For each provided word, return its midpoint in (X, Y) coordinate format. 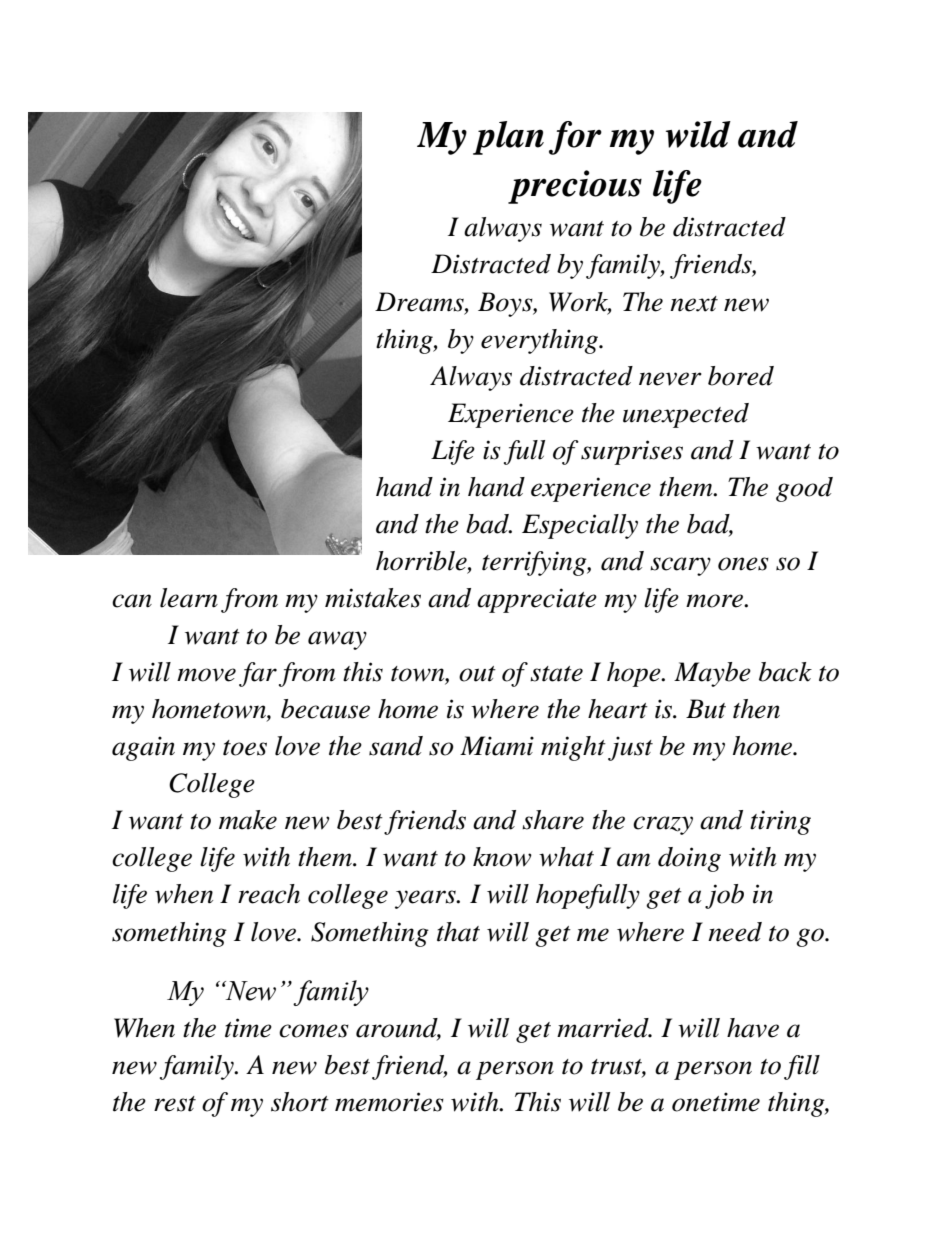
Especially (580, 526)
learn (189, 598)
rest (175, 1104)
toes (245, 748)
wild (698, 134)
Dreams (420, 302)
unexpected (686, 415)
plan (508, 138)
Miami (497, 746)
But (706, 709)
